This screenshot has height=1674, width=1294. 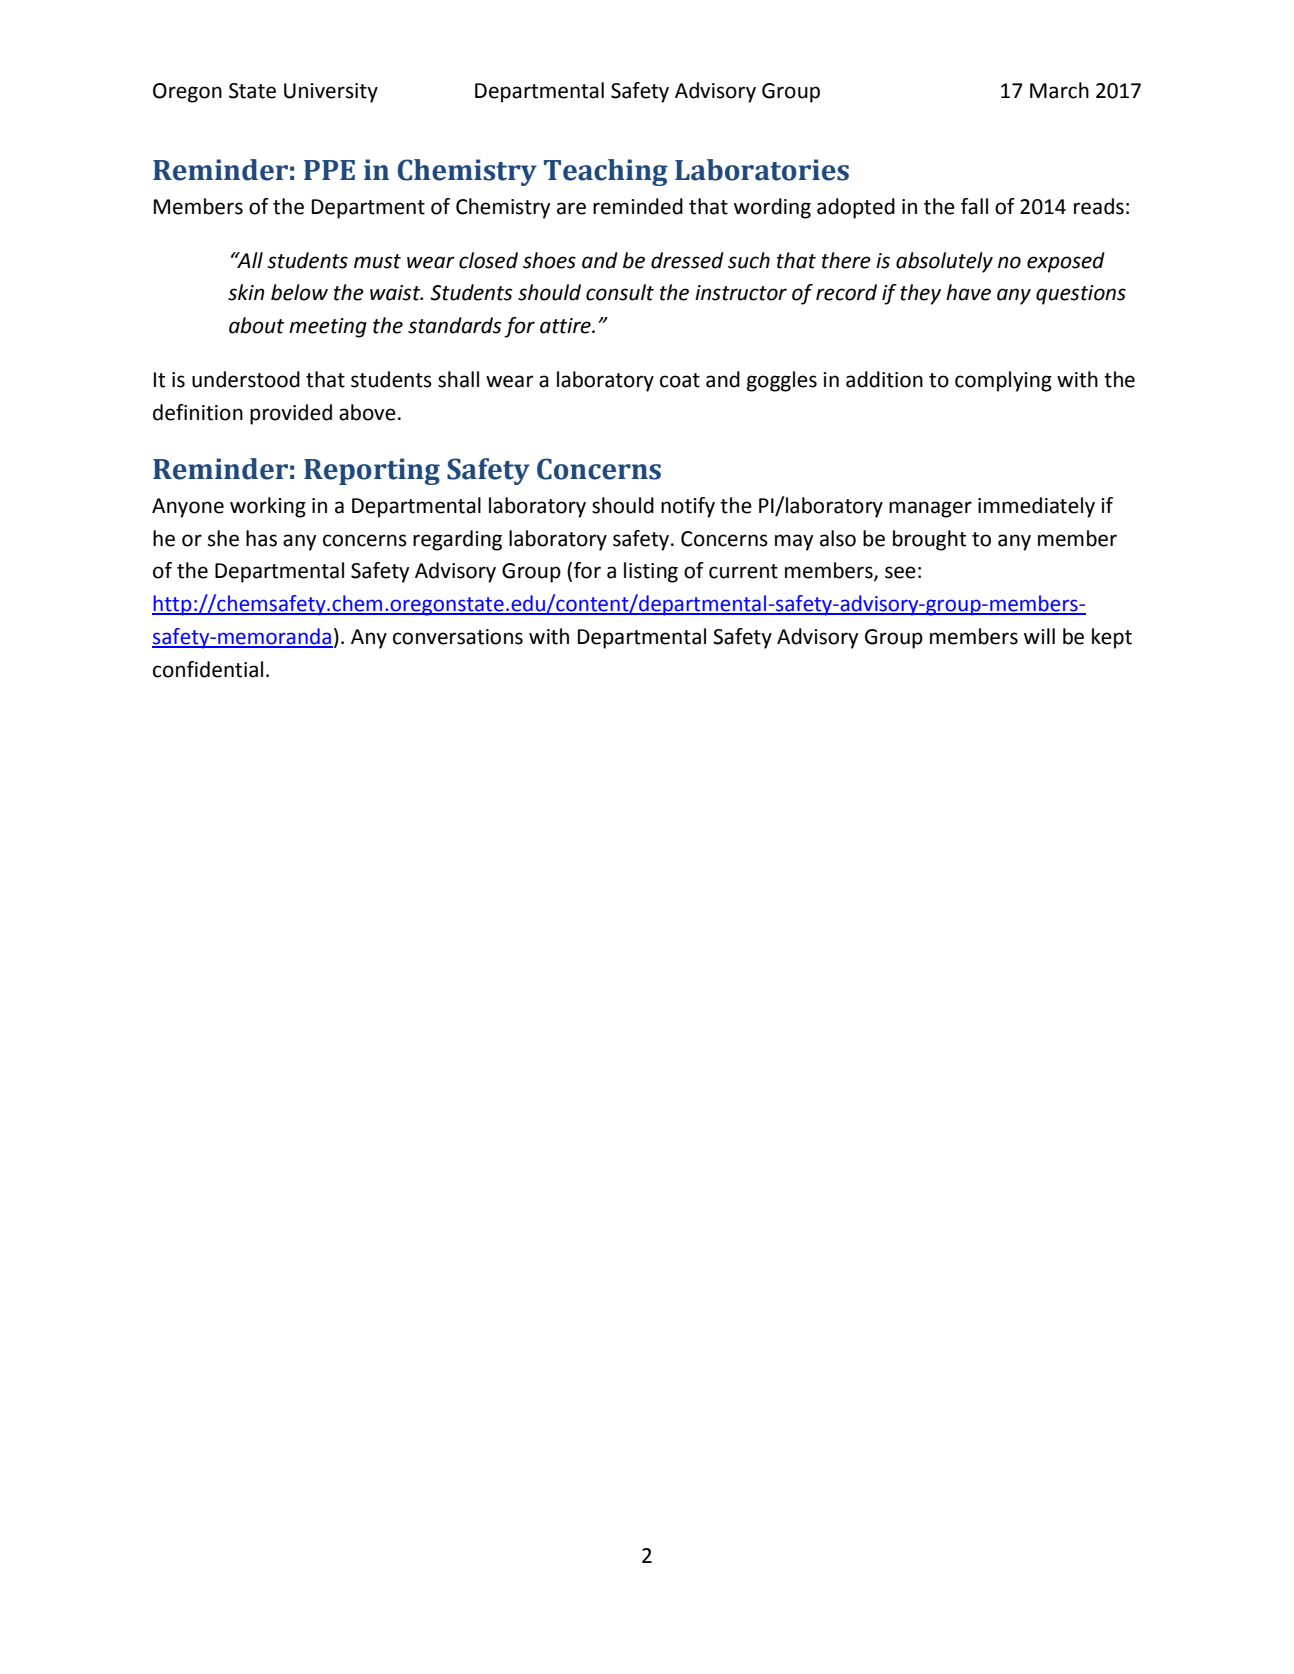 What do you see at coordinates (1003, 381) in the screenshot?
I see `complying` at bounding box center [1003, 381].
